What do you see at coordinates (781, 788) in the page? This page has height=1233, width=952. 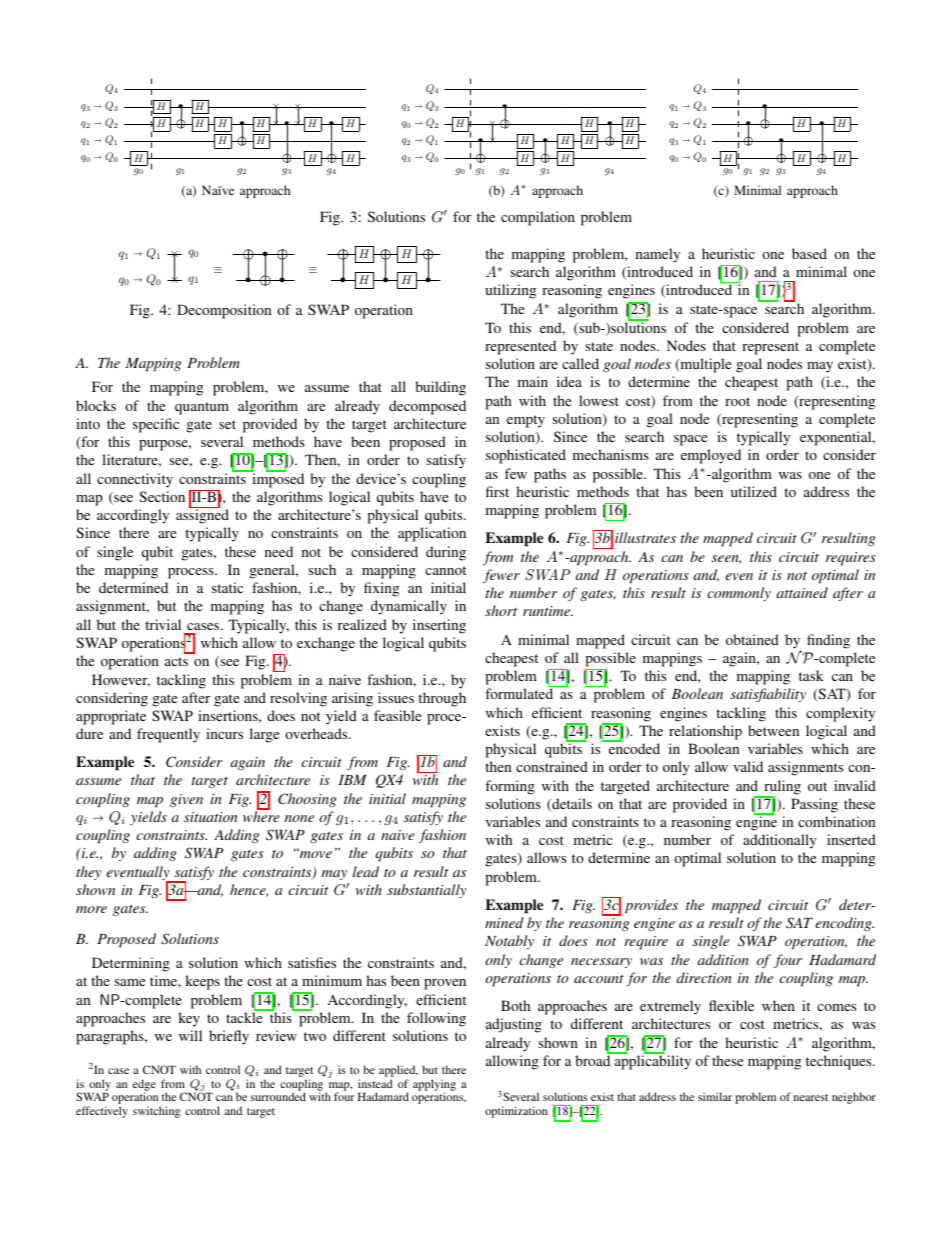 I see `ruling` at bounding box center [781, 788].
